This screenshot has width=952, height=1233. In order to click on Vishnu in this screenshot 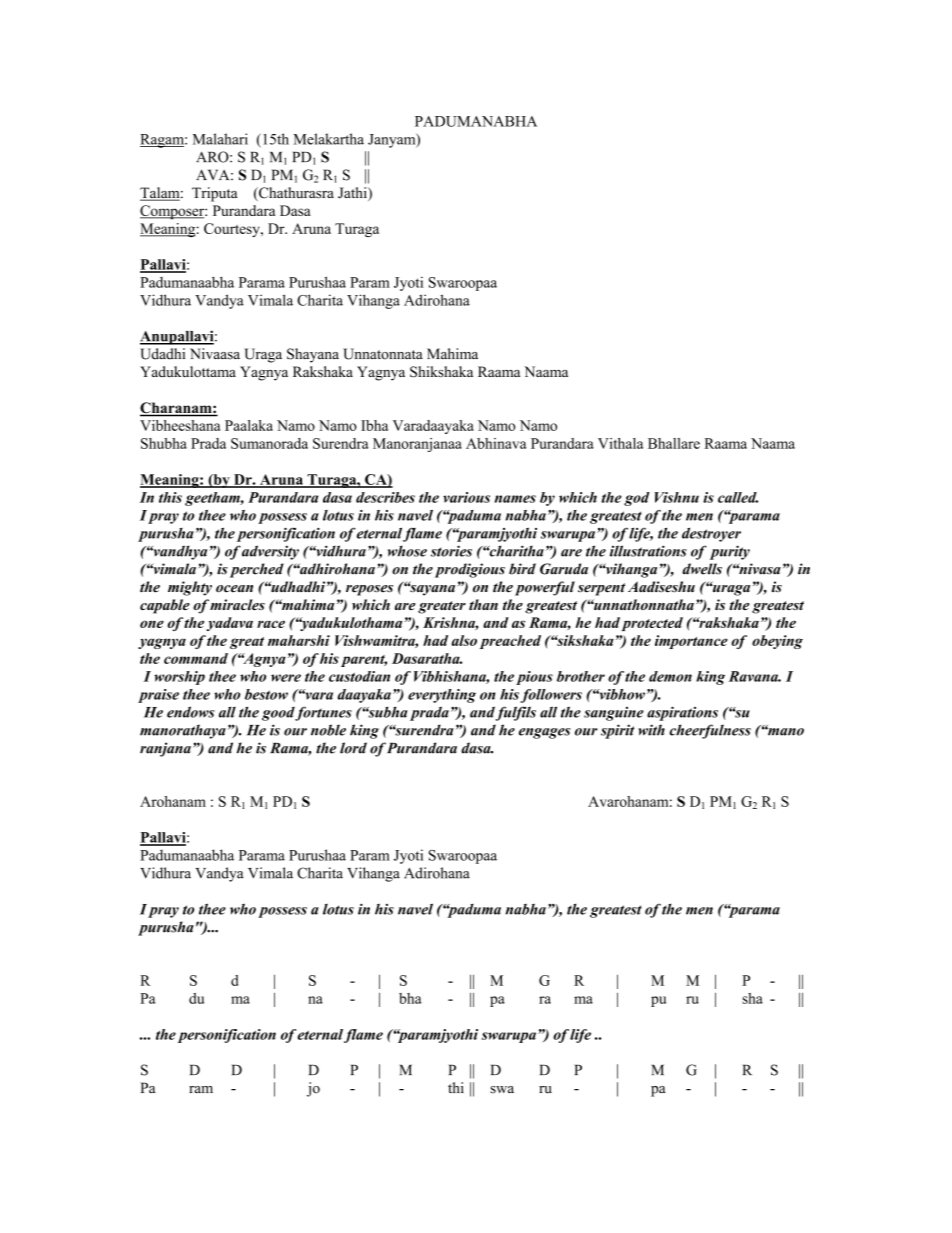, I will do `click(677, 497)`.
